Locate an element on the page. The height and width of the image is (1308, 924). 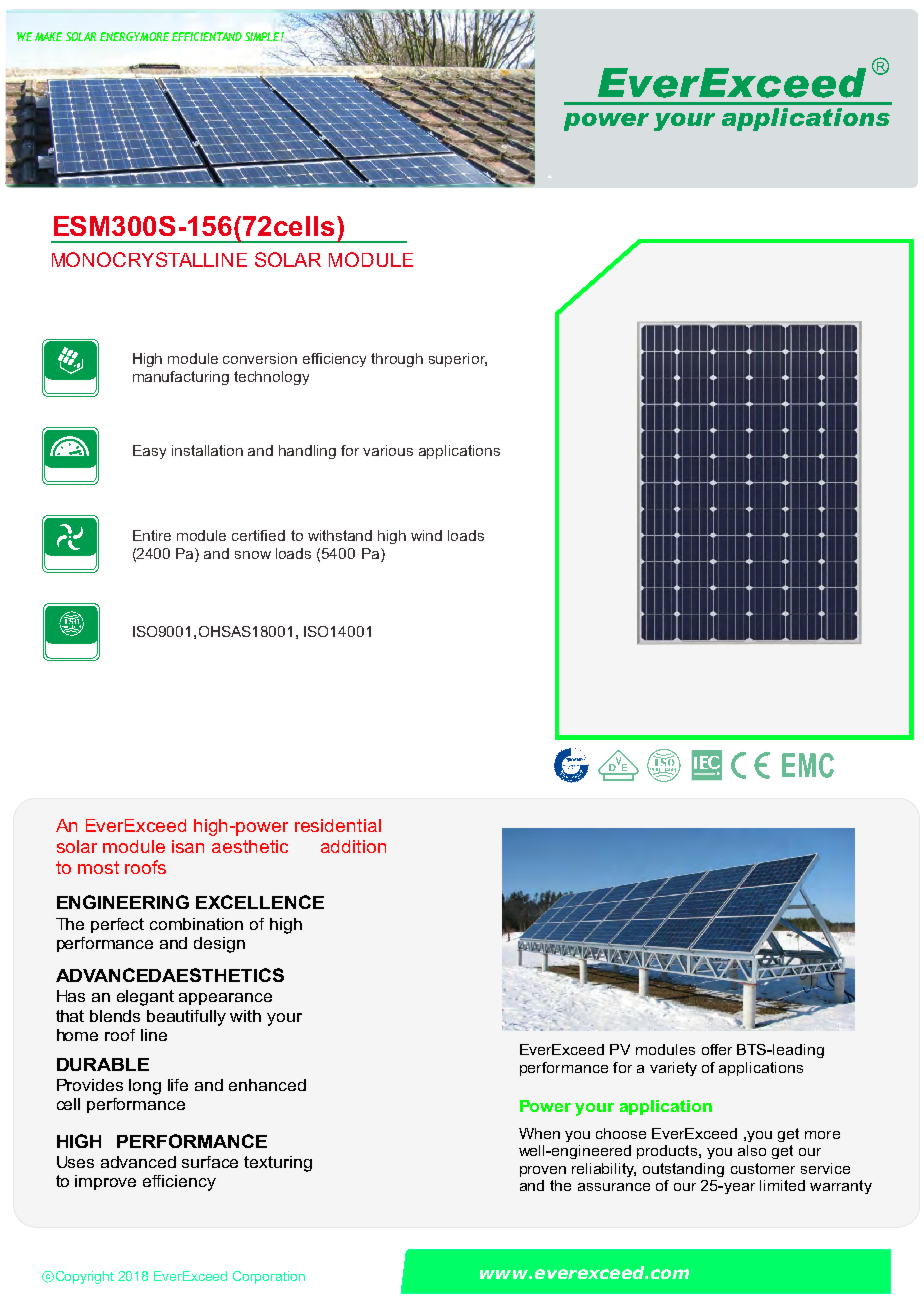
MAKE is located at coordinates (48, 36).
